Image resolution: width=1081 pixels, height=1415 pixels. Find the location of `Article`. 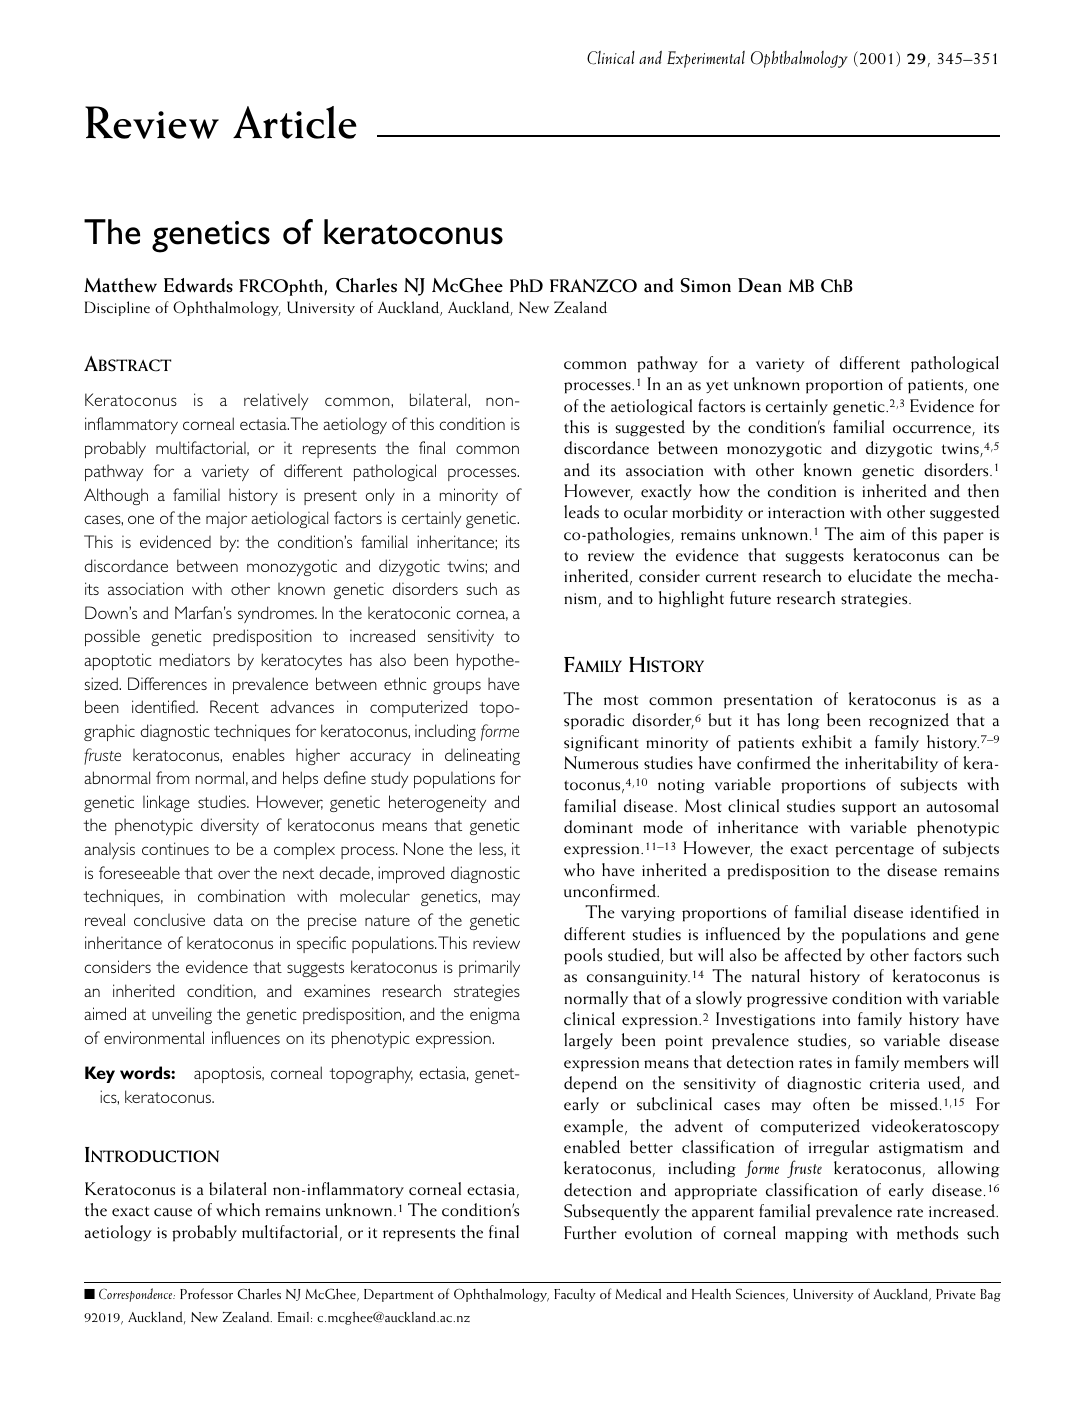

Article is located at coordinates (295, 122).
